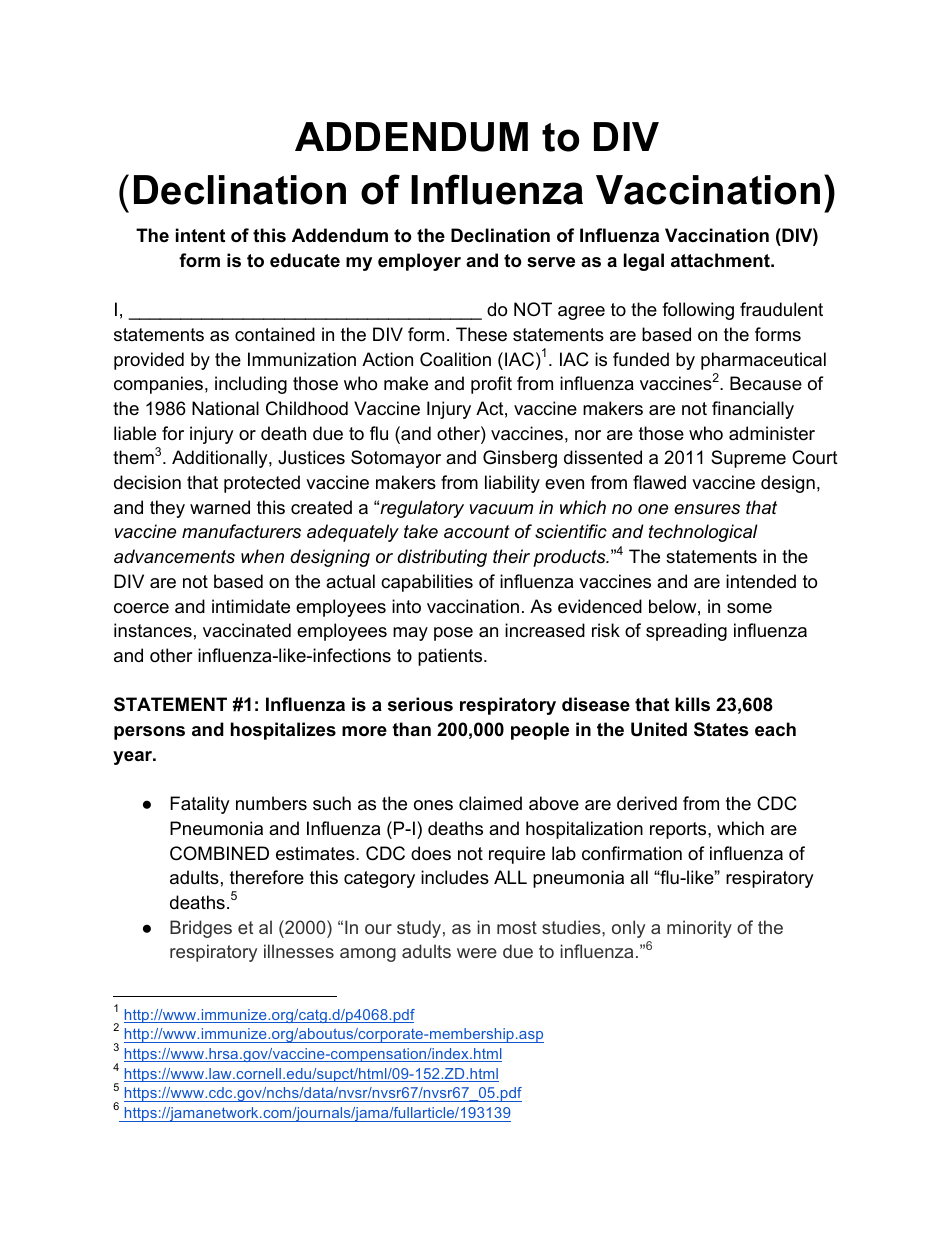 This screenshot has width=952, height=1233. What do you see at coordinates (749, 608) in the screenshot?
I see `some` at bounding box center [749, 608].
